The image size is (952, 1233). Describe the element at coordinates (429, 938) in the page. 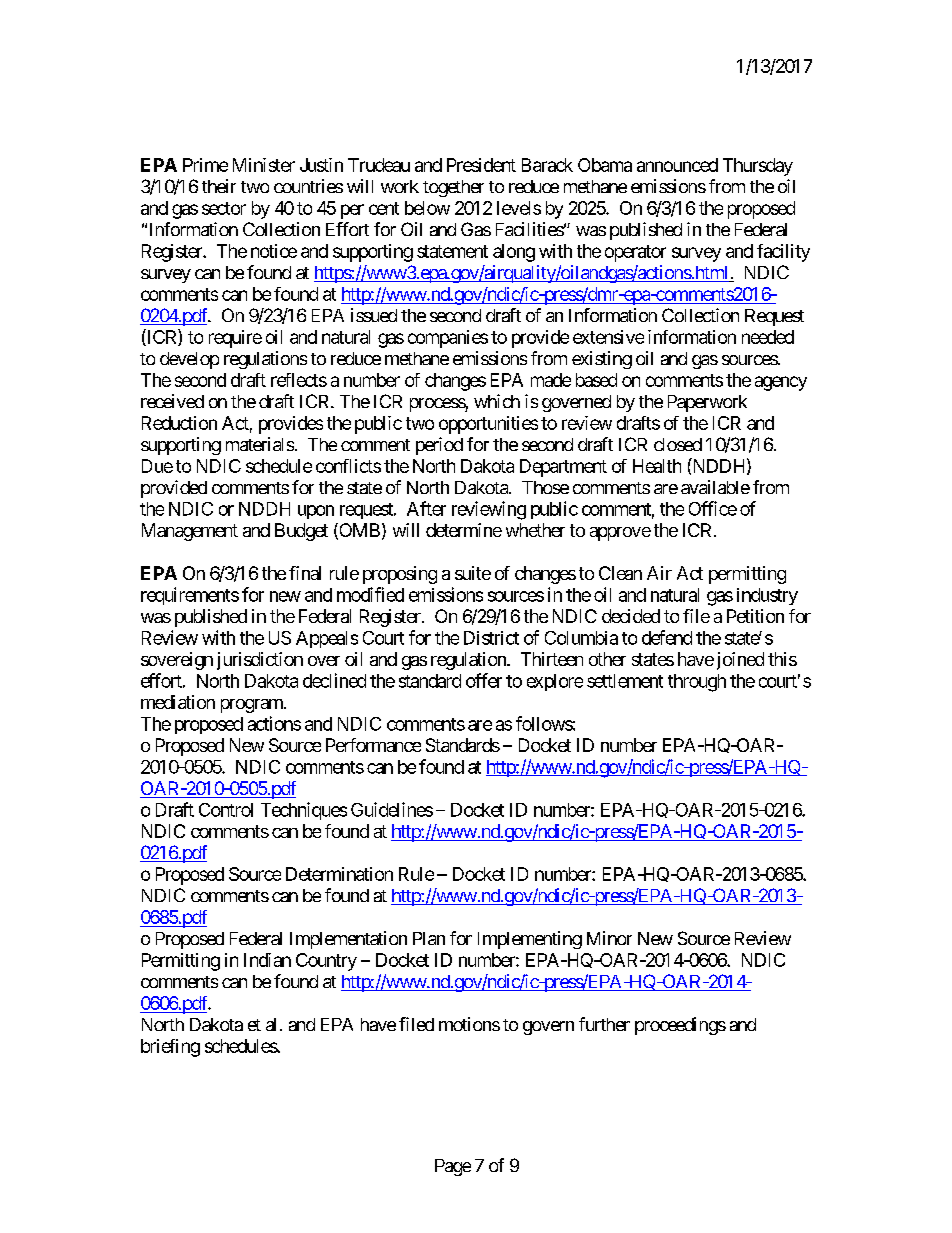

I see `Plan` at that location.
